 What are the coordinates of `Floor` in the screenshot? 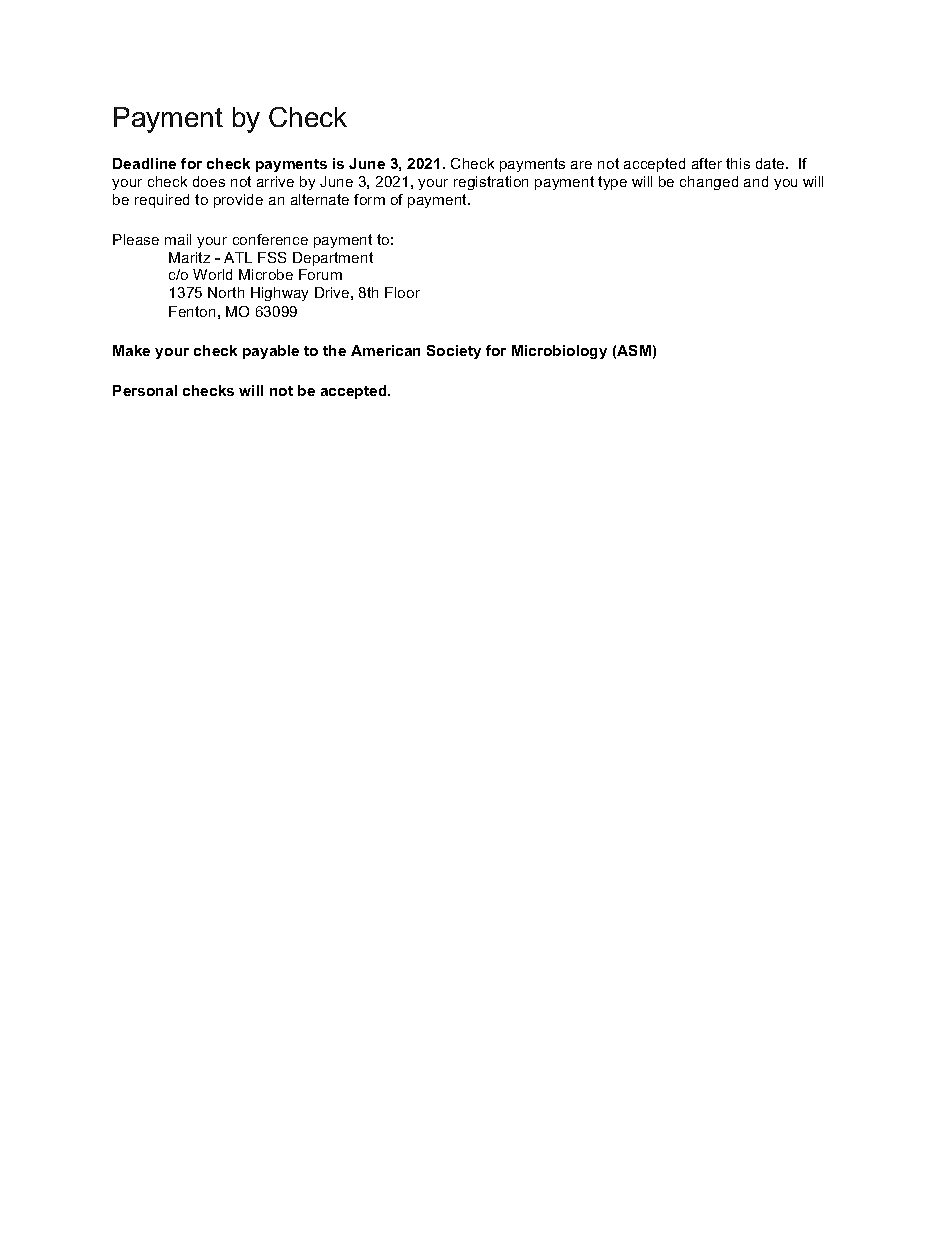 It's located at (402, 292).
